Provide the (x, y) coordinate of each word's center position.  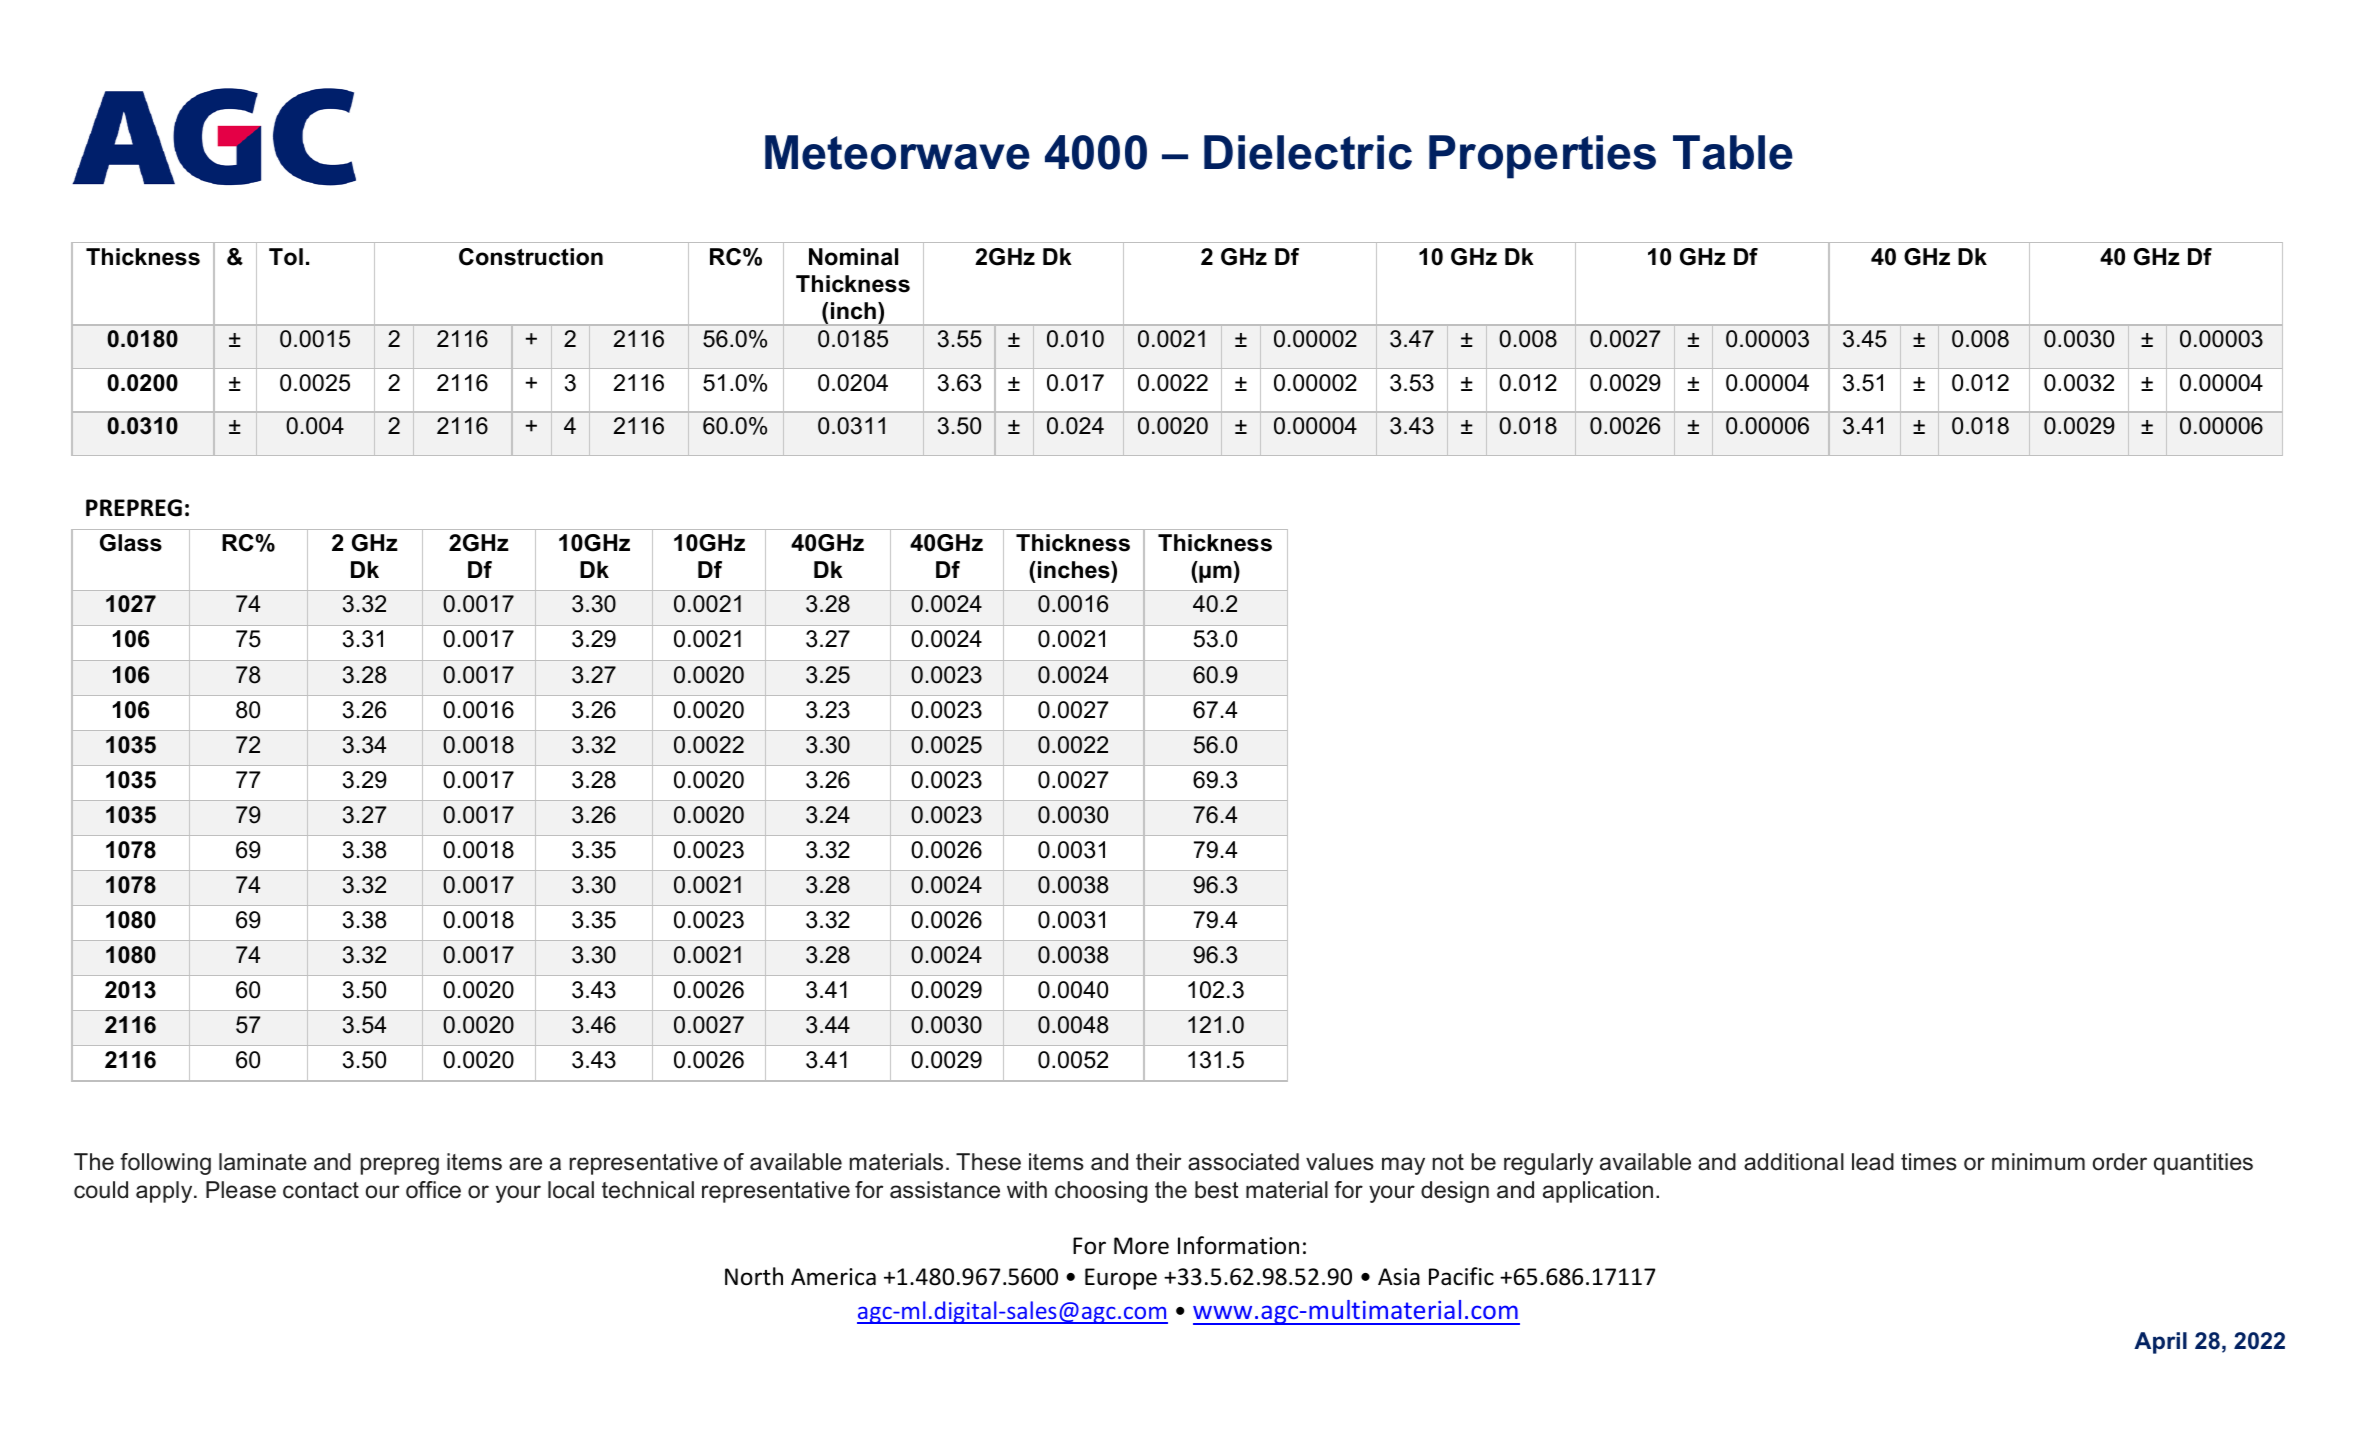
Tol (286, 257)
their (1158, 1162)
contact (321, 1190)
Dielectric (1308, 152)
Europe (1121, 1279)
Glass (131, 543)
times (1929, 1162)
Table (1733, 152)
